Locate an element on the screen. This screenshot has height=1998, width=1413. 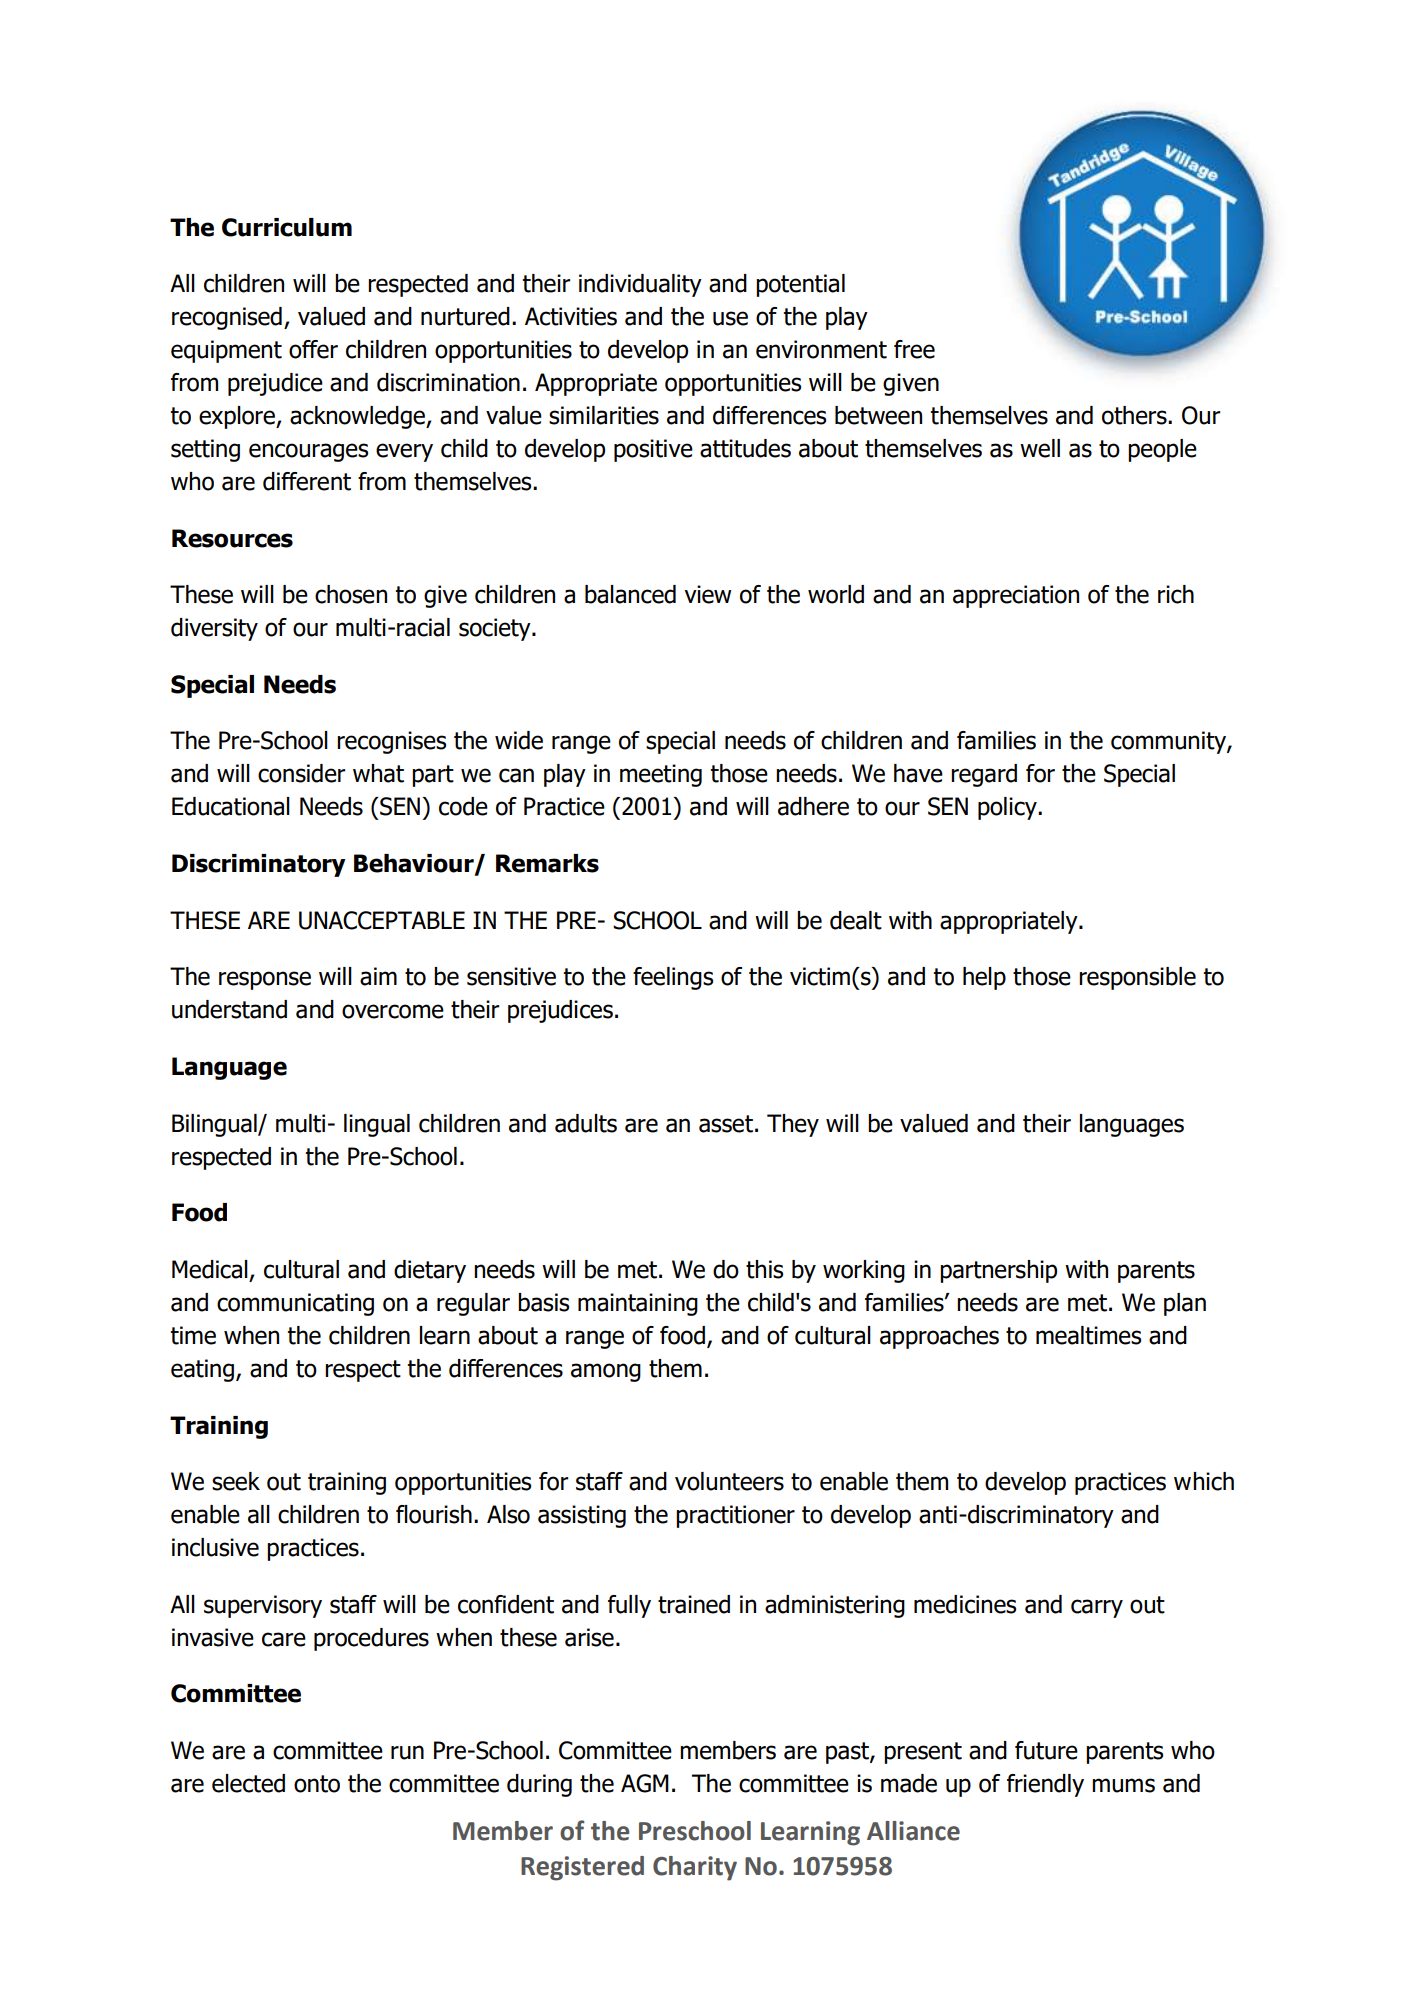
others is located at coordinates (1135, 415).
